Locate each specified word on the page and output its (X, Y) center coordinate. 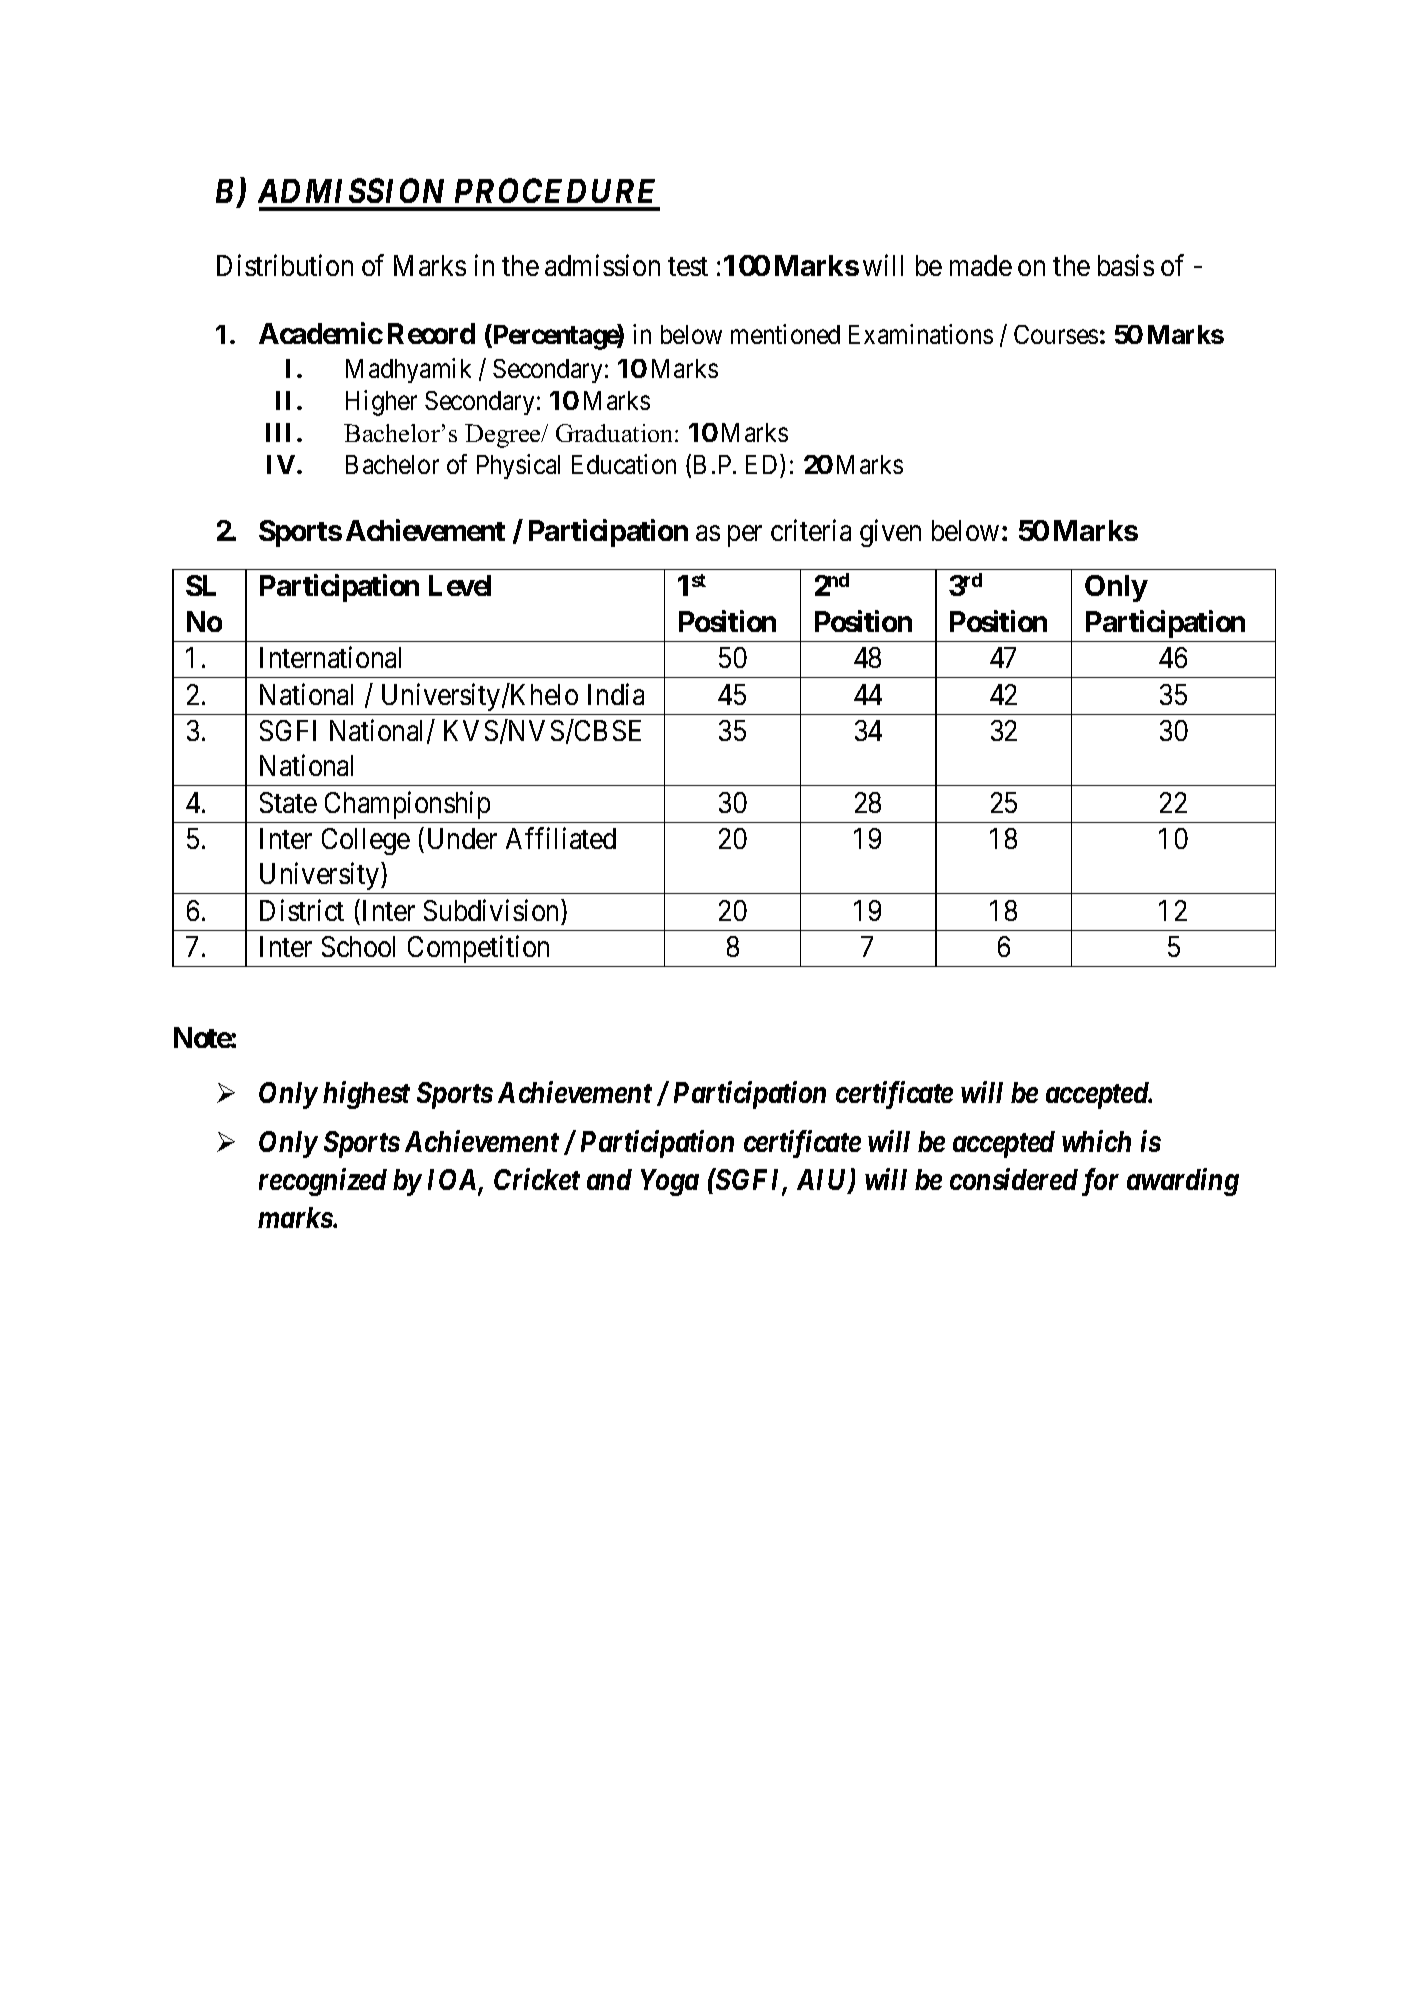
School (358, 946)
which (1096, 1141)
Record (431, 333)
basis (1126, 265)
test (688, 266)
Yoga (670, 1182)
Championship (407, 805)
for (1100, 1182)
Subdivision (493, 910)
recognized (323, 1182)
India (616, 694)
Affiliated (561, 838)
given (890, 533)
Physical (518, 466)
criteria (811, 530)
